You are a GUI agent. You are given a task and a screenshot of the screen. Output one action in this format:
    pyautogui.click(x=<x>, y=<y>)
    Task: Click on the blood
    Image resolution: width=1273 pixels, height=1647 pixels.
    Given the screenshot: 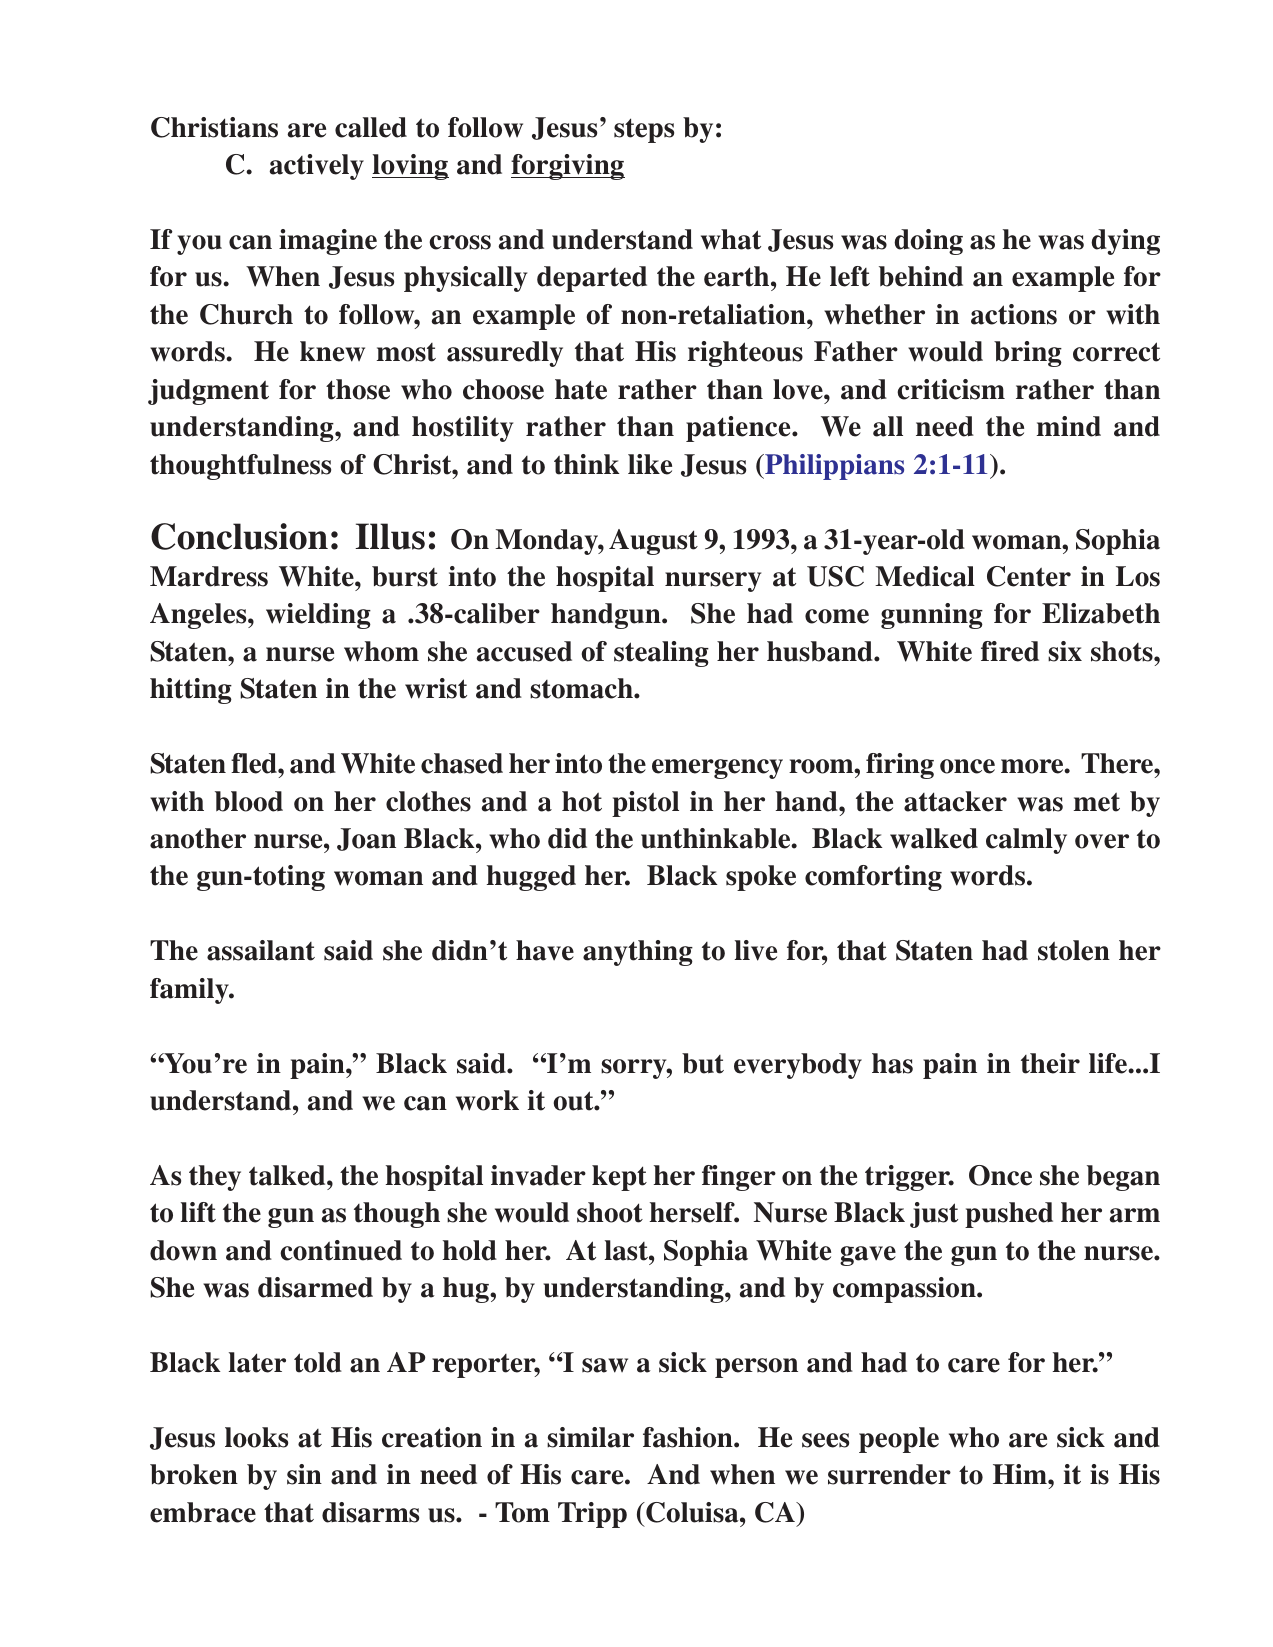 What is the action you would take?
    pyautogui.click(x=249, y=801)
